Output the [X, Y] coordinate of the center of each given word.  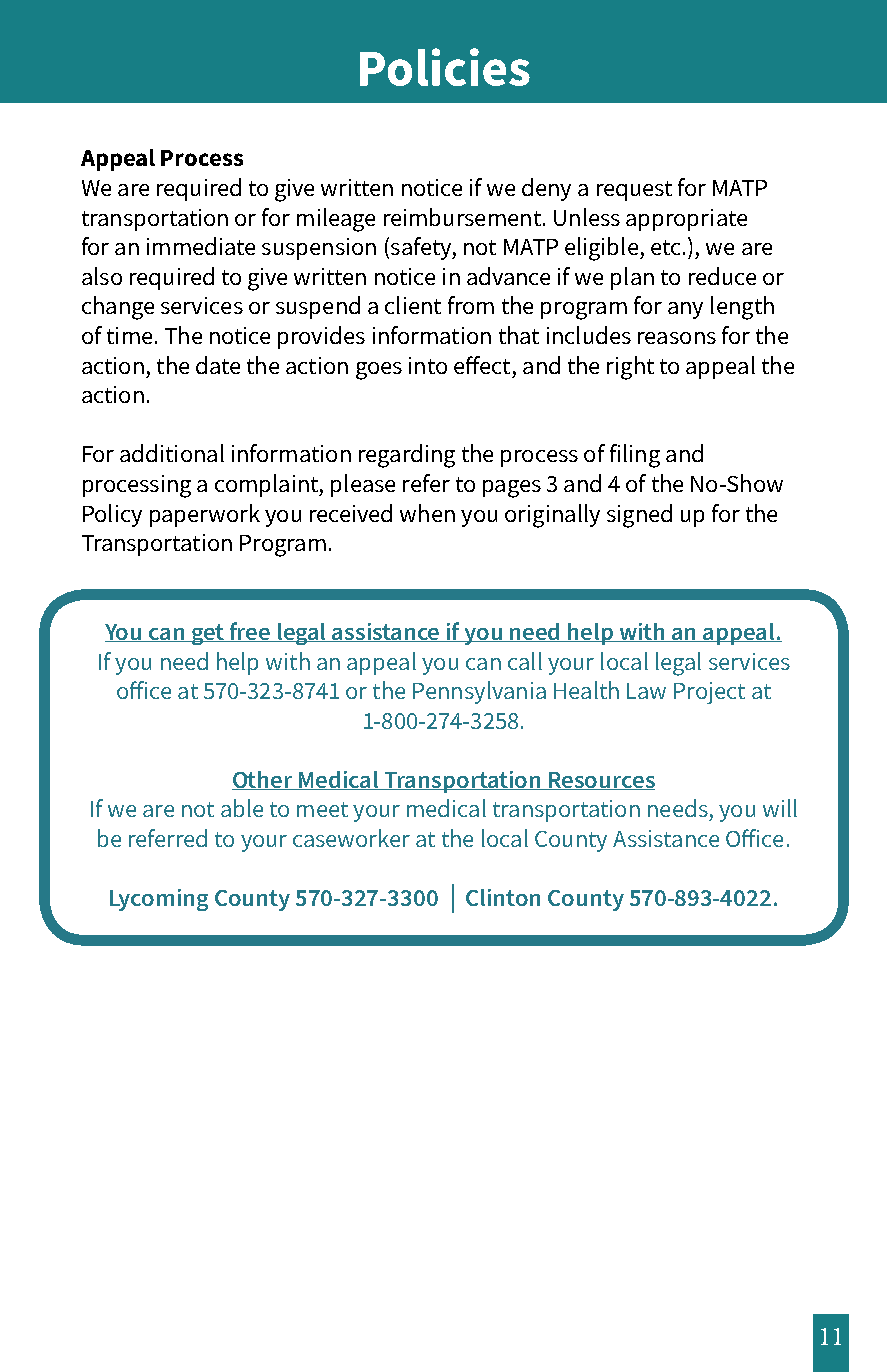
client [413, 305]
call [525, 661]
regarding [407, 456]
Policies [445, 67]
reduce [722, 276]
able [242, 808]
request [634, 191]
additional [172, 453]
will [780, 808]
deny [546, 189]
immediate [201, 246]
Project [709, 693]
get [208, 634]
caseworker [351, 838]
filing [635, 456]
